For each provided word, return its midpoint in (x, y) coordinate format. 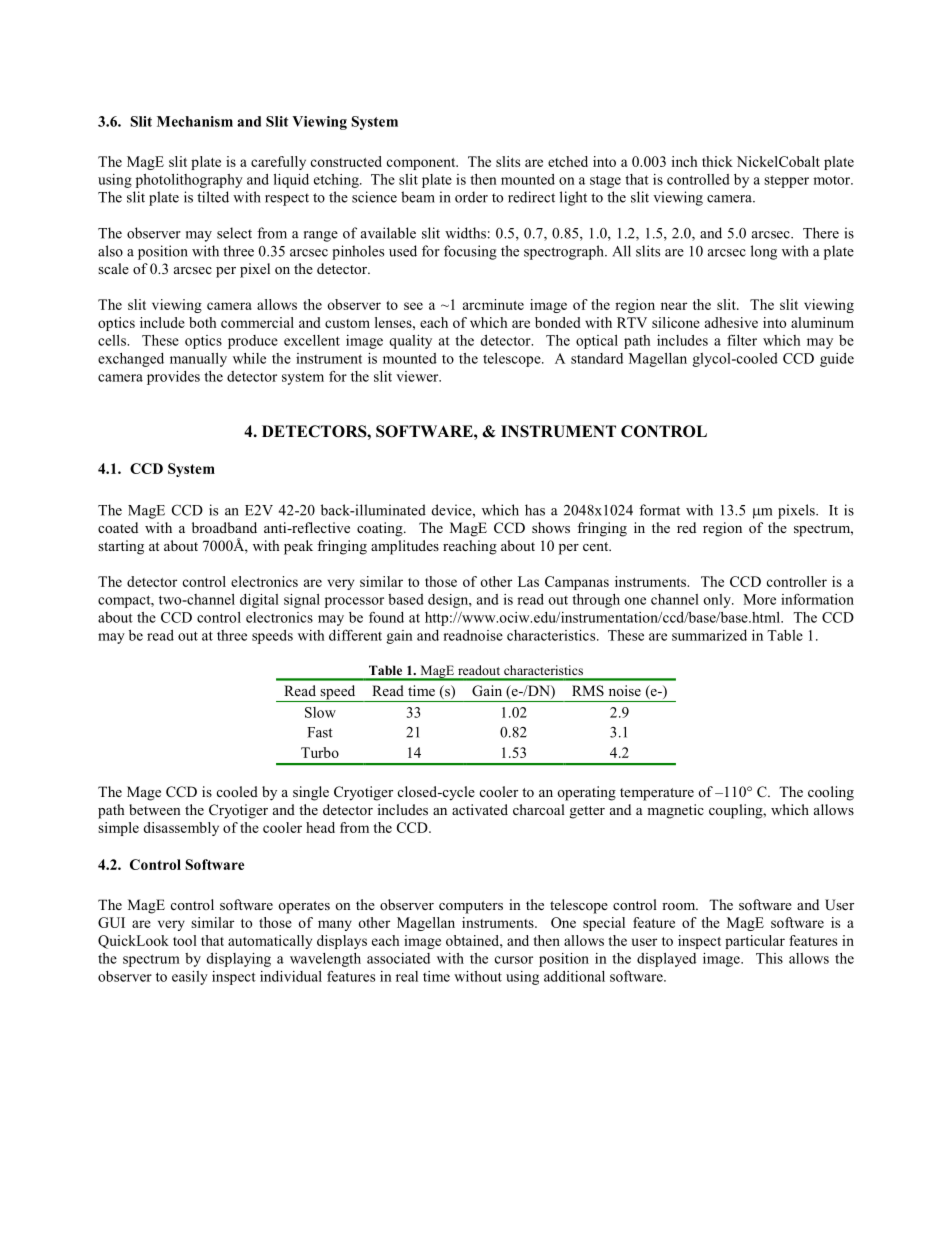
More (759, 599)
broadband (224, 527)
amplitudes (405, 547)
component (422, 164)
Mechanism (195, 121)
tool (185, 940)
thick (717, 161)
